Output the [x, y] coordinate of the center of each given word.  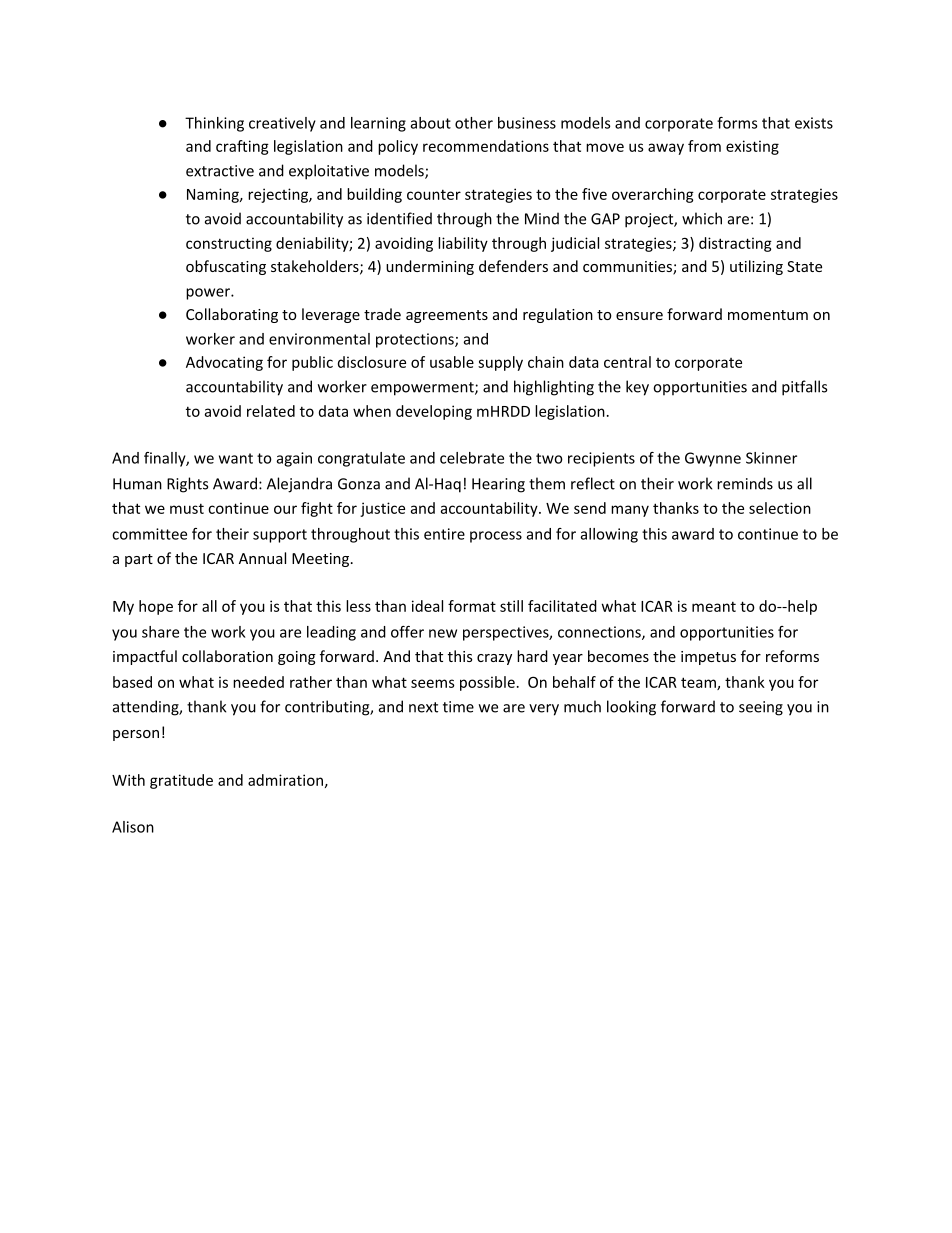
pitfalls [804, 388]
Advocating [224, 363]
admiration [285, 780]
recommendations [486, 146]
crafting [242, 147]
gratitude [181, 781]
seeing [761, 708]
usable [452, 362]
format [472, 606]
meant [714, 606]
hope [156, 607]
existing [752, 147]
